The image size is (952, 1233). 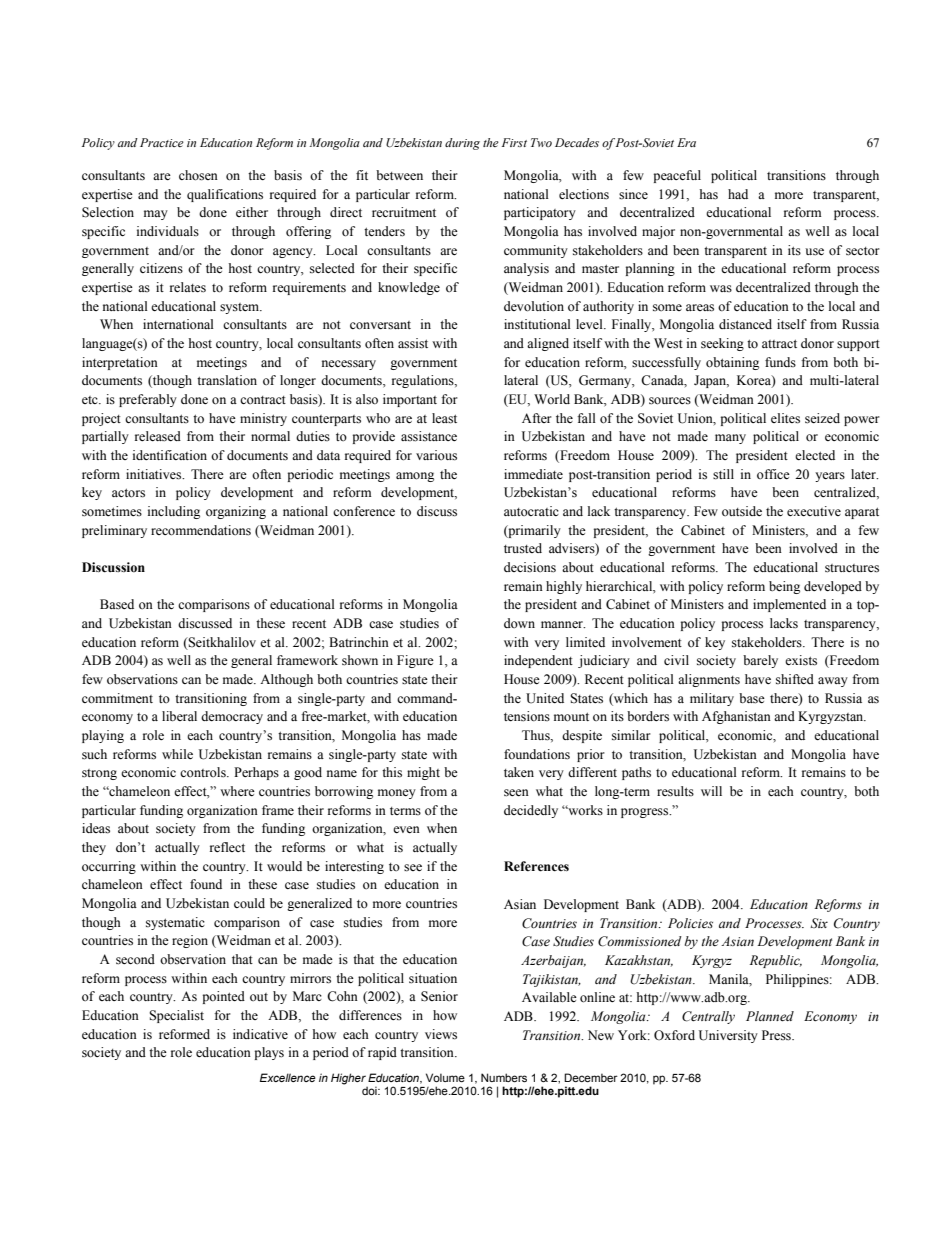 I want to click on various, so click(x=436, y=455).
